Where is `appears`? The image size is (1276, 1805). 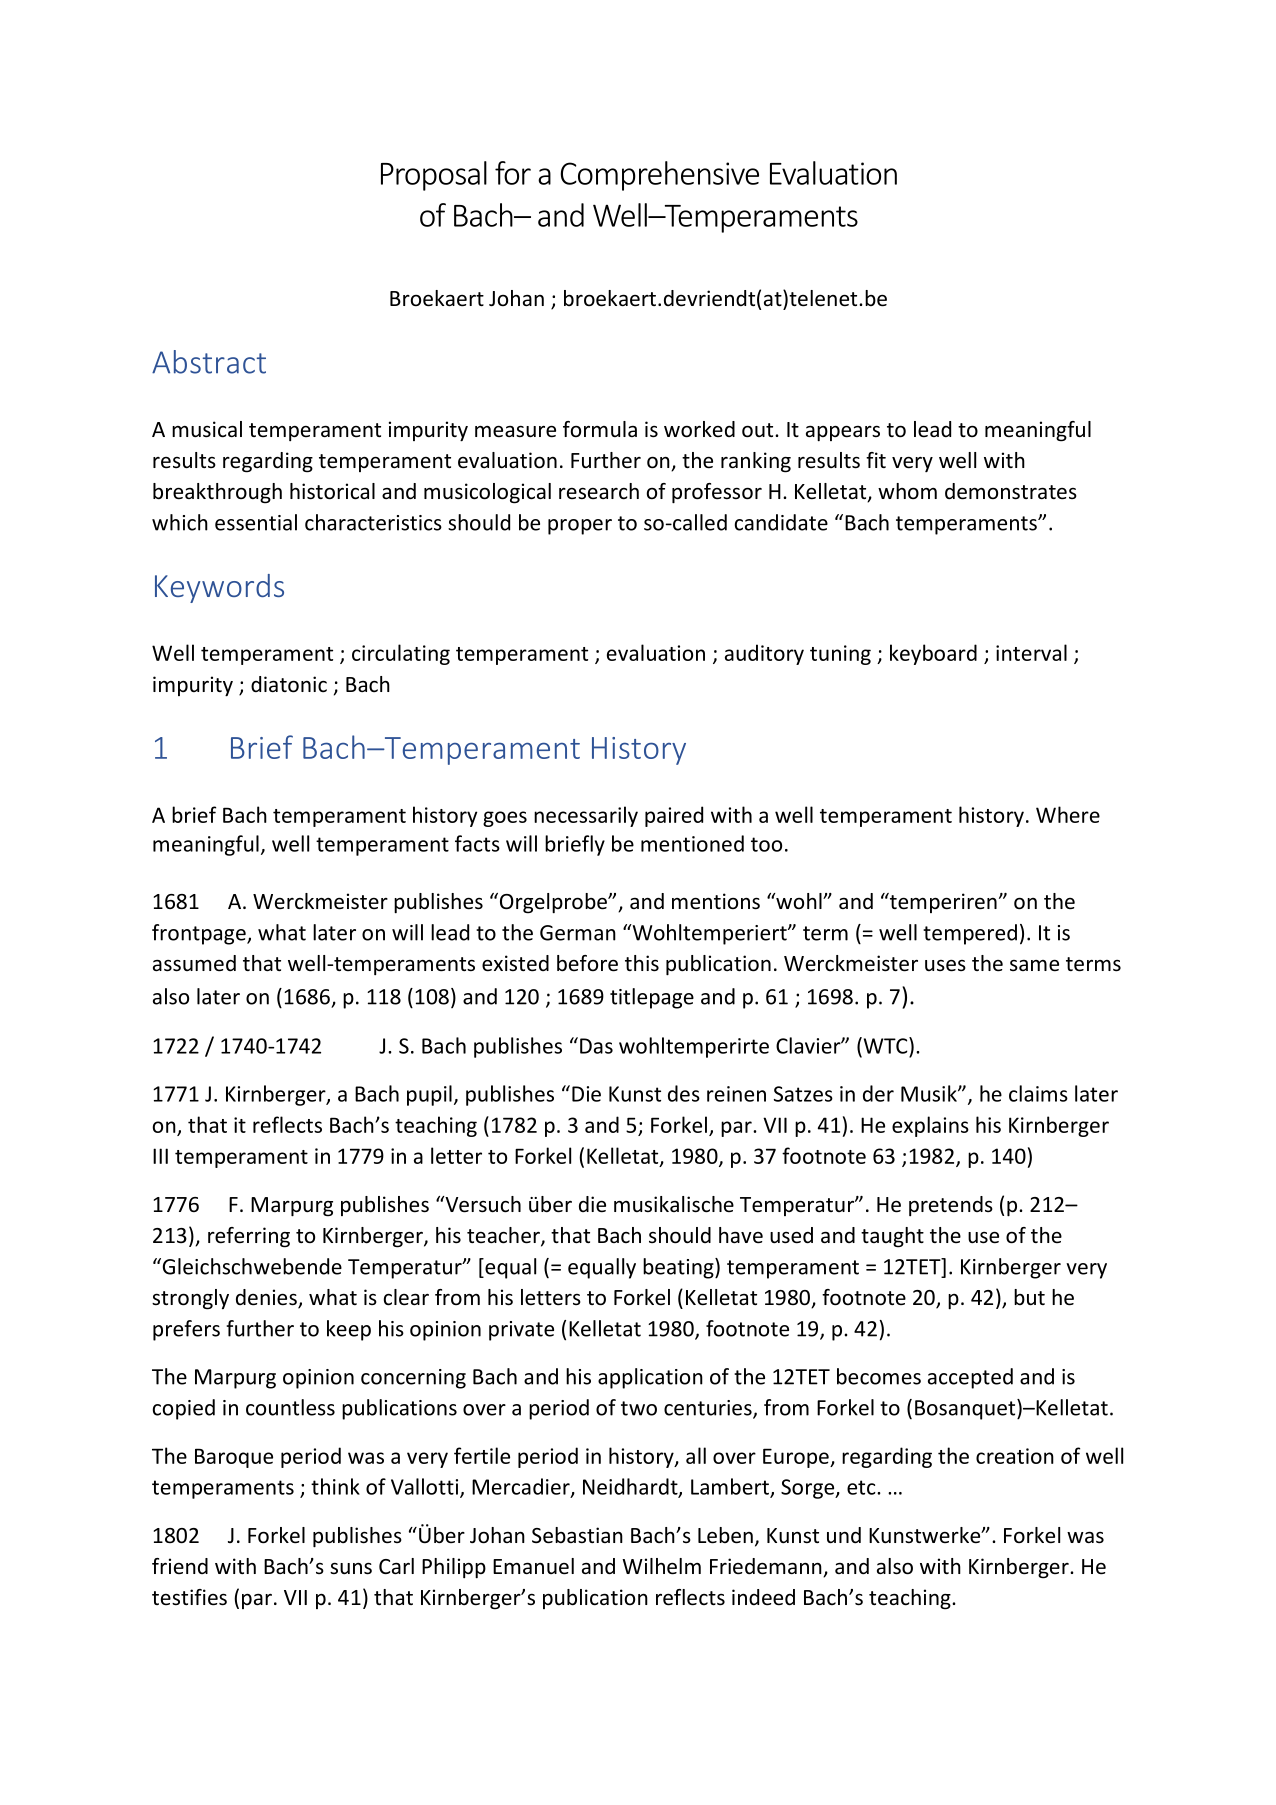 appears is located at coordinates (843, 433).
